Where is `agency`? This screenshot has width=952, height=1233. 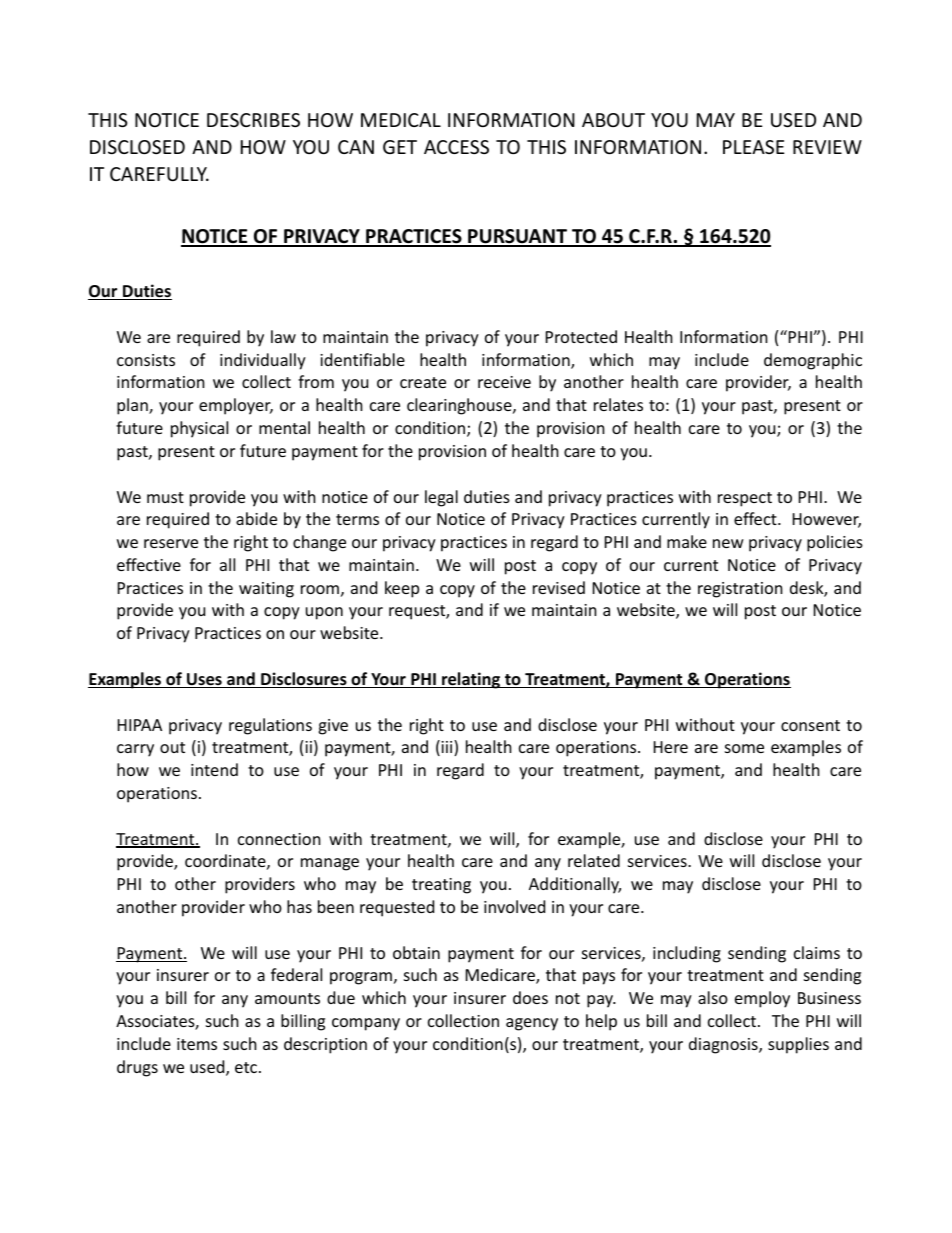 agency is located at coordinates (532, 1024).
